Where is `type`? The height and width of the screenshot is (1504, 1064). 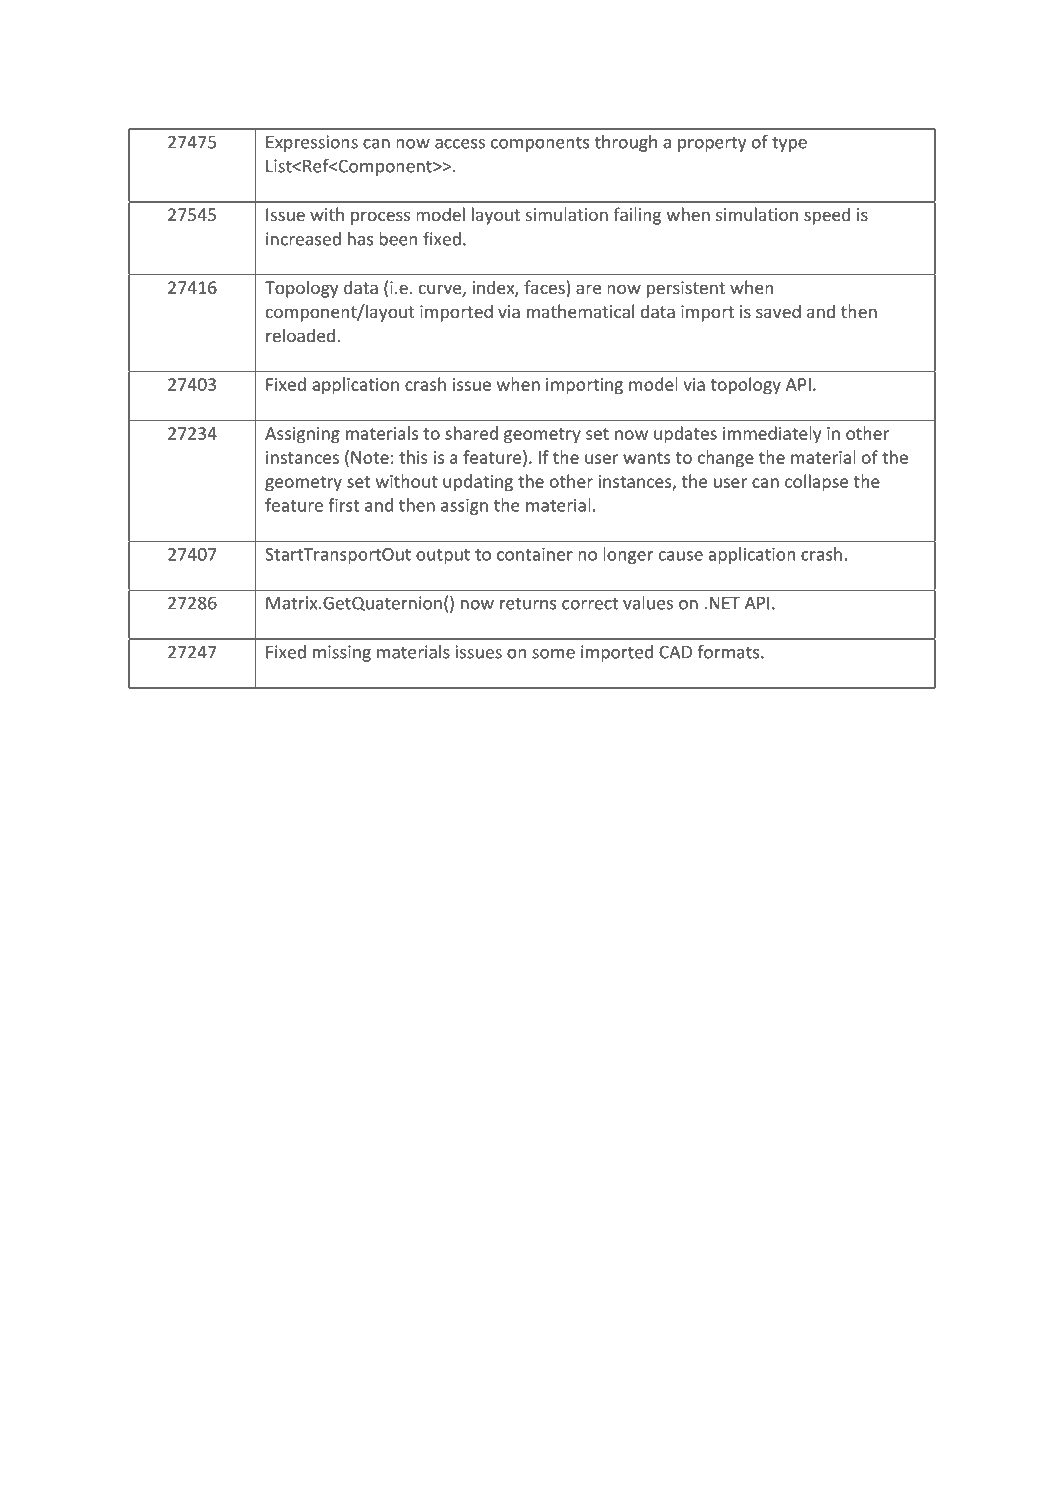
type is located at coordinates (789, 144).
